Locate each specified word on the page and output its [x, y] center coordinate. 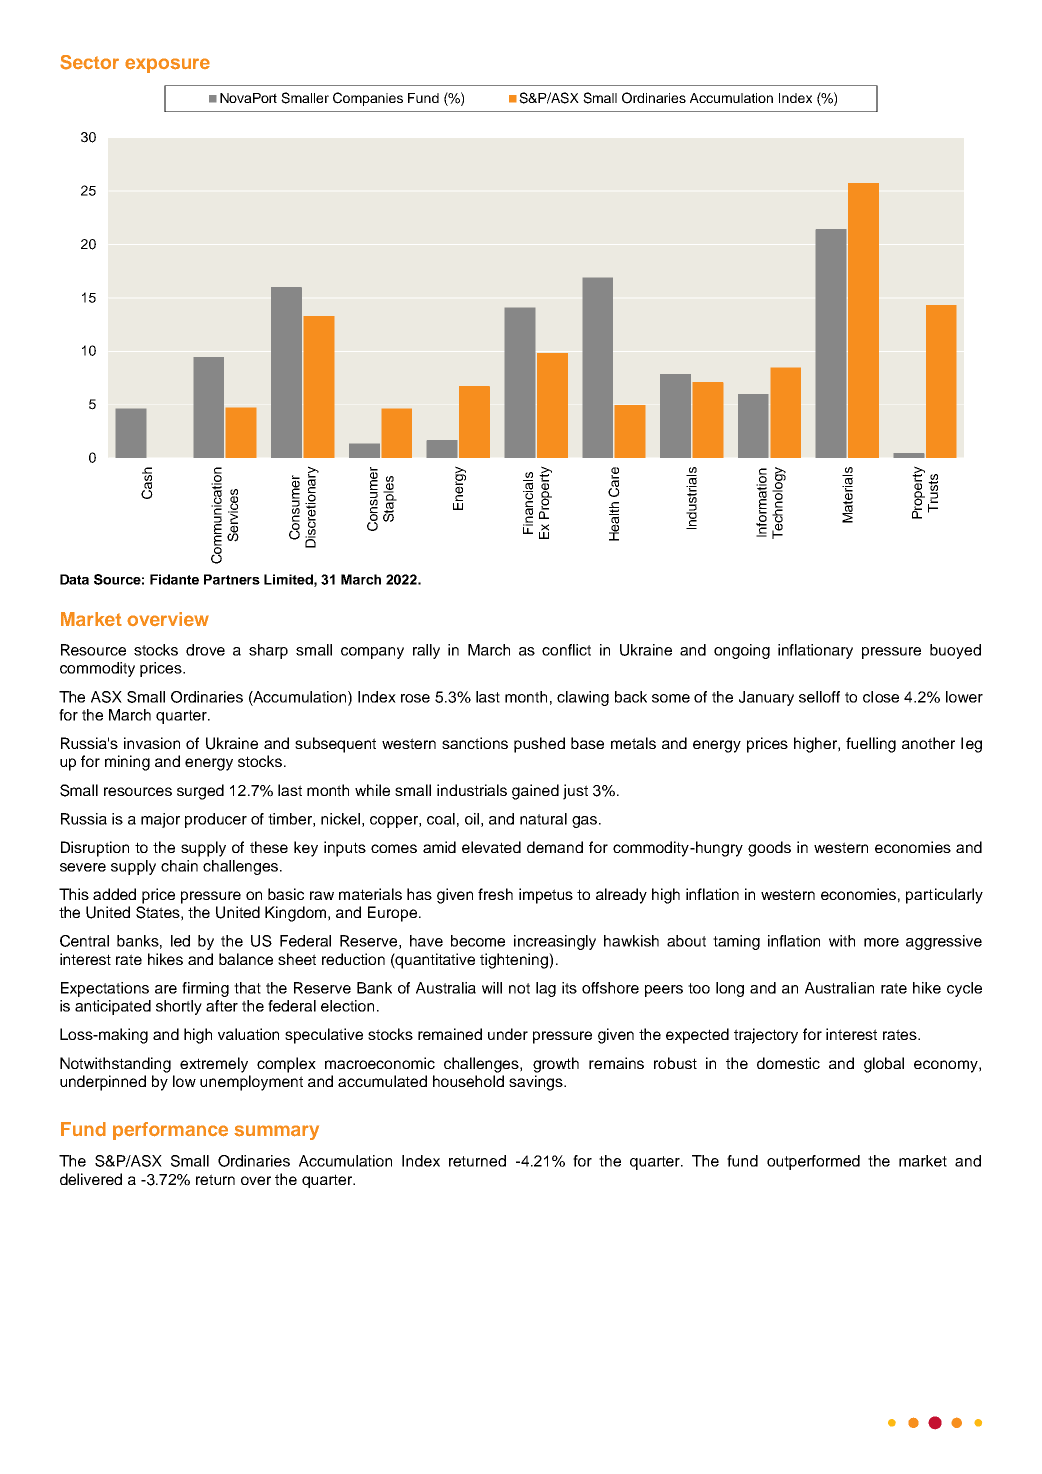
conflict [566, 650]
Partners [232, 579]
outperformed [813, 1162]
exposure [167, 65]
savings [537, 1083]
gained [535, 792]
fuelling [871, 745]
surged [200, 792]
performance [170, 1131]
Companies [368, 99]
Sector [89, 62]
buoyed [955, 651]
